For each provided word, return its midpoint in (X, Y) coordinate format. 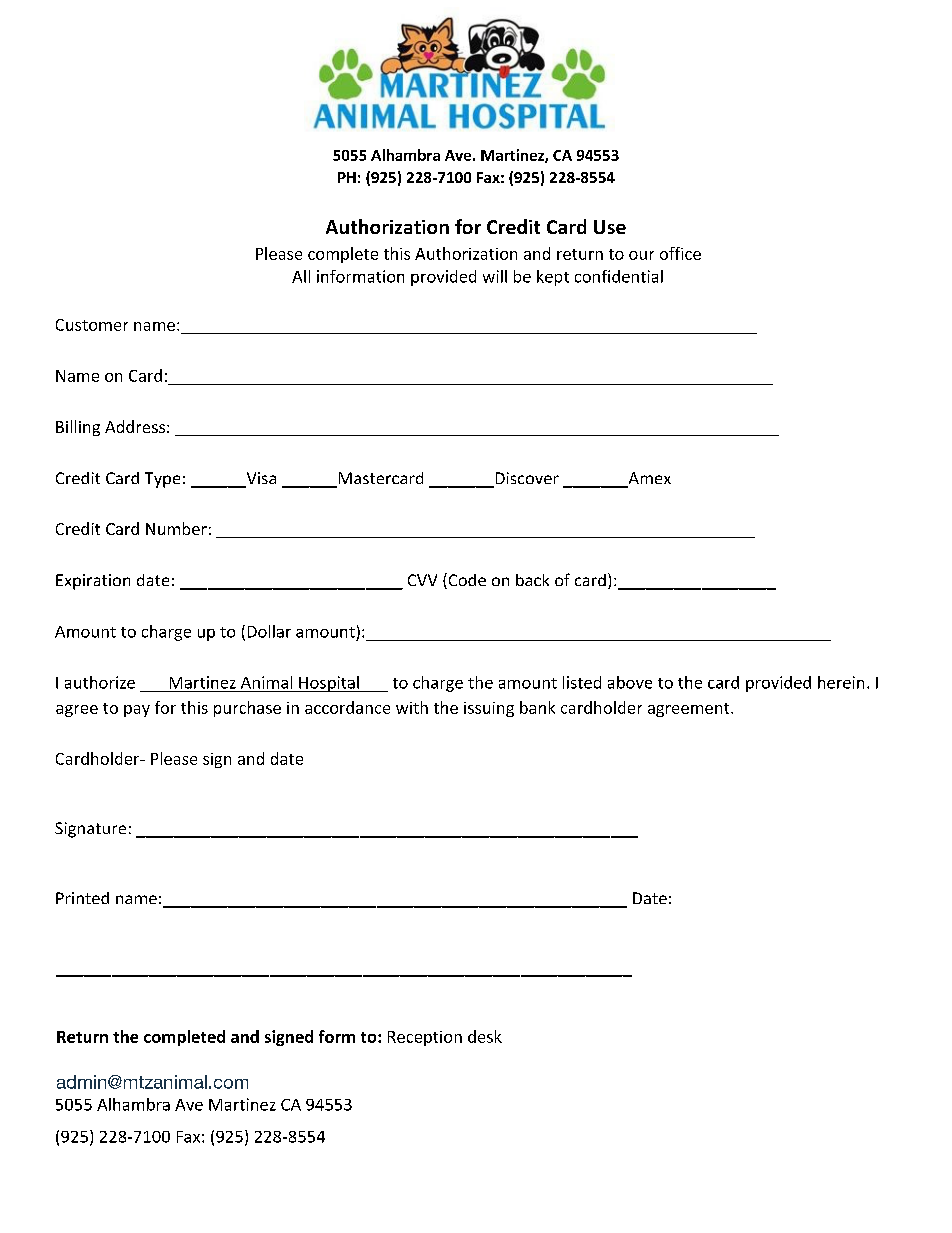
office (680, 253)
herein (841, 682)
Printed (82, 898)
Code (466, 581)
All (301, 276)
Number (176, 528)
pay (137, 711)
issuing (489, 709)
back (532, 580)
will (495, 276)
